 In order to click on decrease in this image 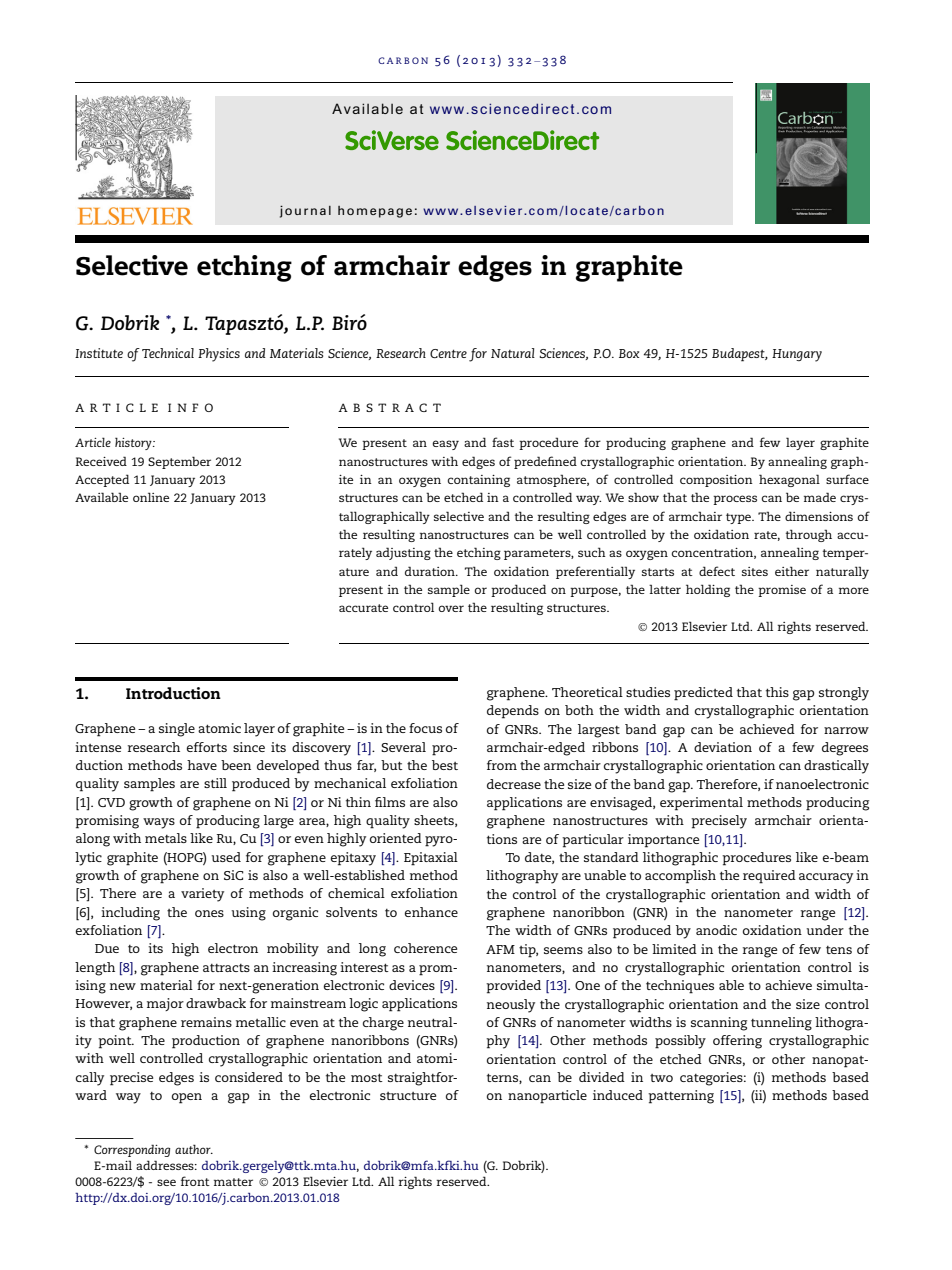, I will do `click(514, 784)`.
